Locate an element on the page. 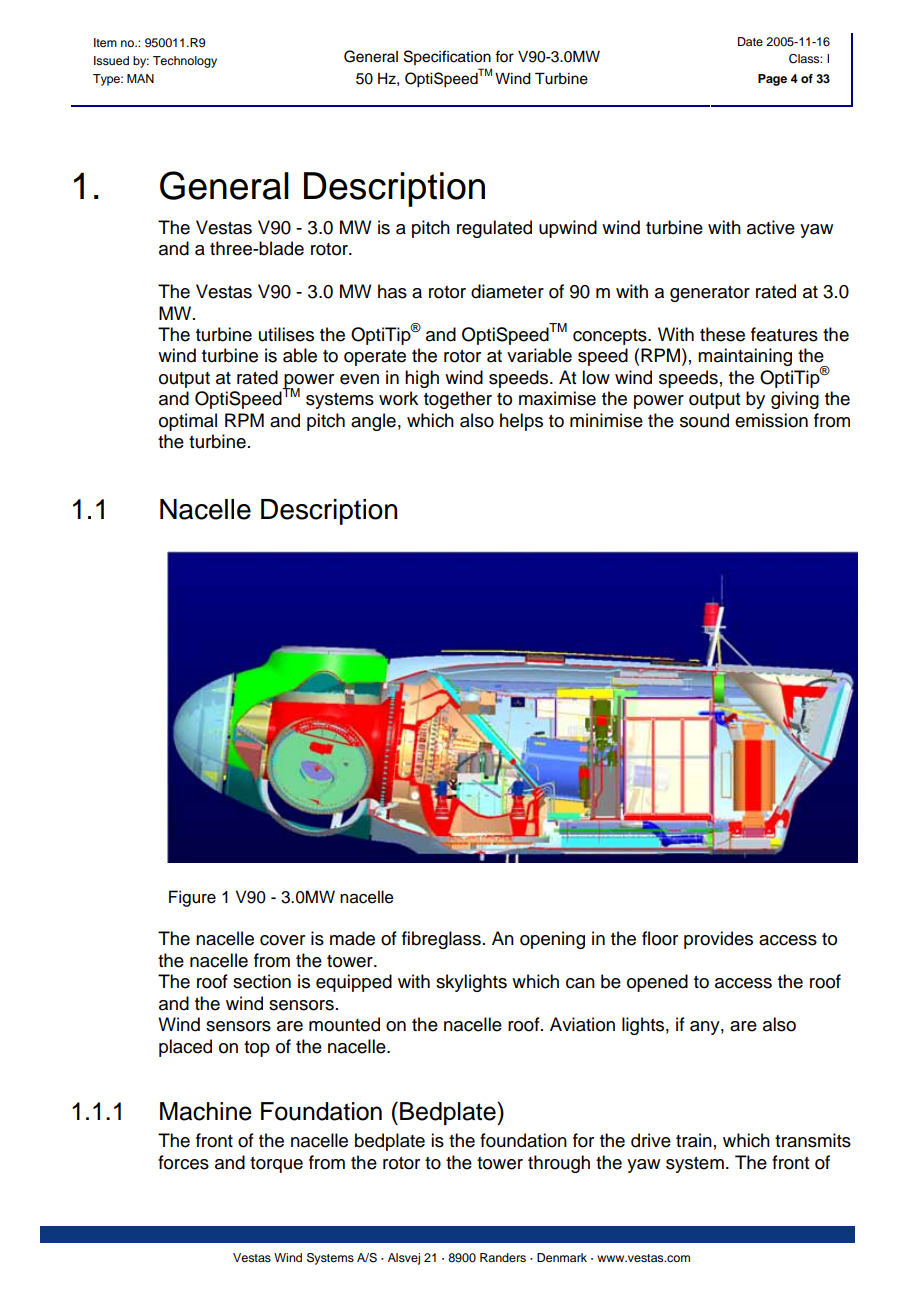 The image size is (924, 1308). train is located at coordinates (694, 1140).
